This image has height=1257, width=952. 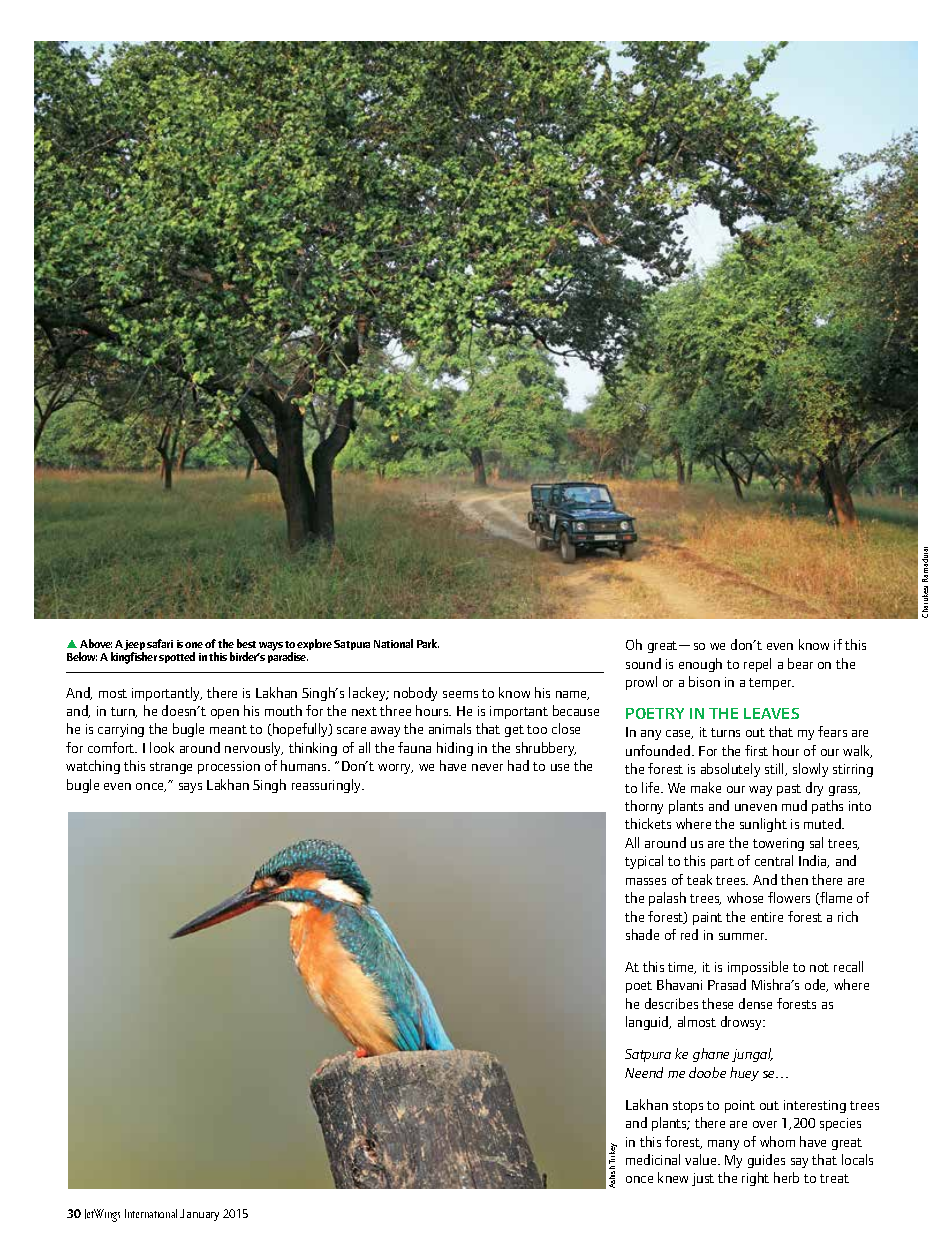 What do you see at coordinates (673, 1177) in the image?
I see `knew` at bounding box center [673, 1177].
